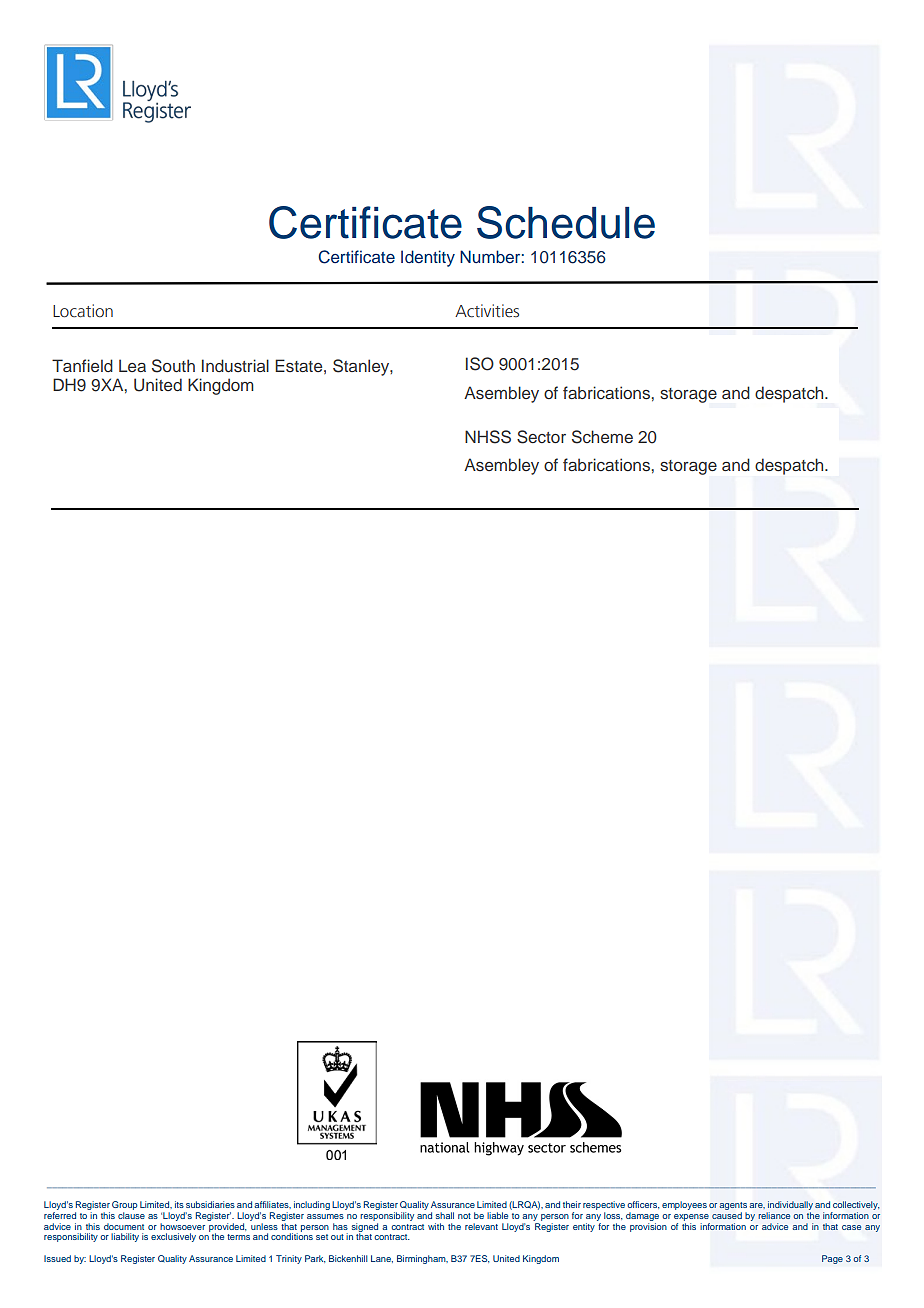 This page has height=1308, width=924. What do you see at coordinates (83, 311) in the page?
I see `Location` at bounding box center [83, 311].
